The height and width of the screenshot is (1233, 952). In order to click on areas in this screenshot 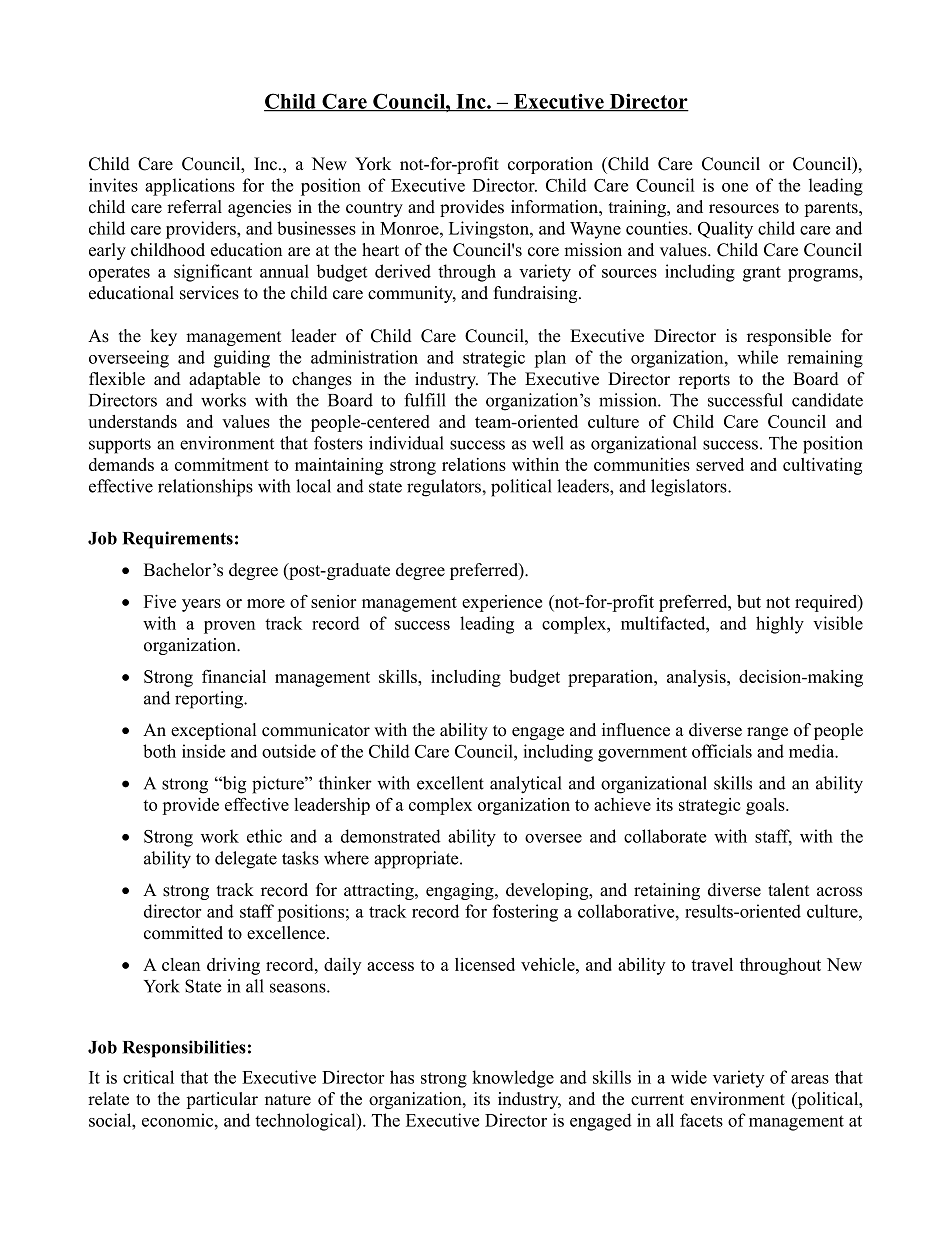, I will do `click(810, 1079)`.
